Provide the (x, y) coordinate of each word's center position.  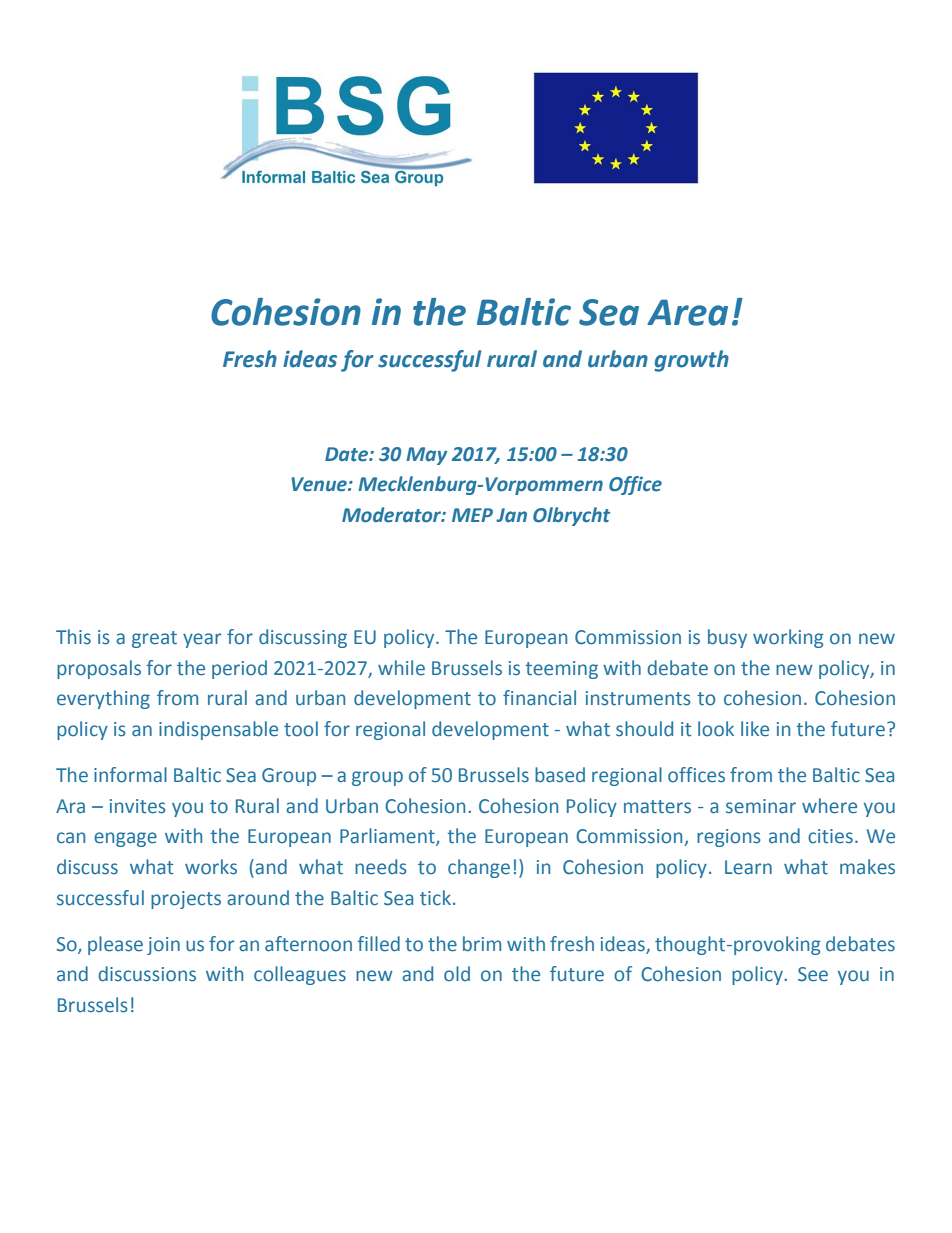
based (560, 775)
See (813, 974)
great (154, 639)
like (755, 729)
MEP (472, 515)
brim (482, 944)
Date (347, 454)
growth (691, 361)
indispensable (218, 730)
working (788, 638)
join (163, 946)
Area (687, 312)
